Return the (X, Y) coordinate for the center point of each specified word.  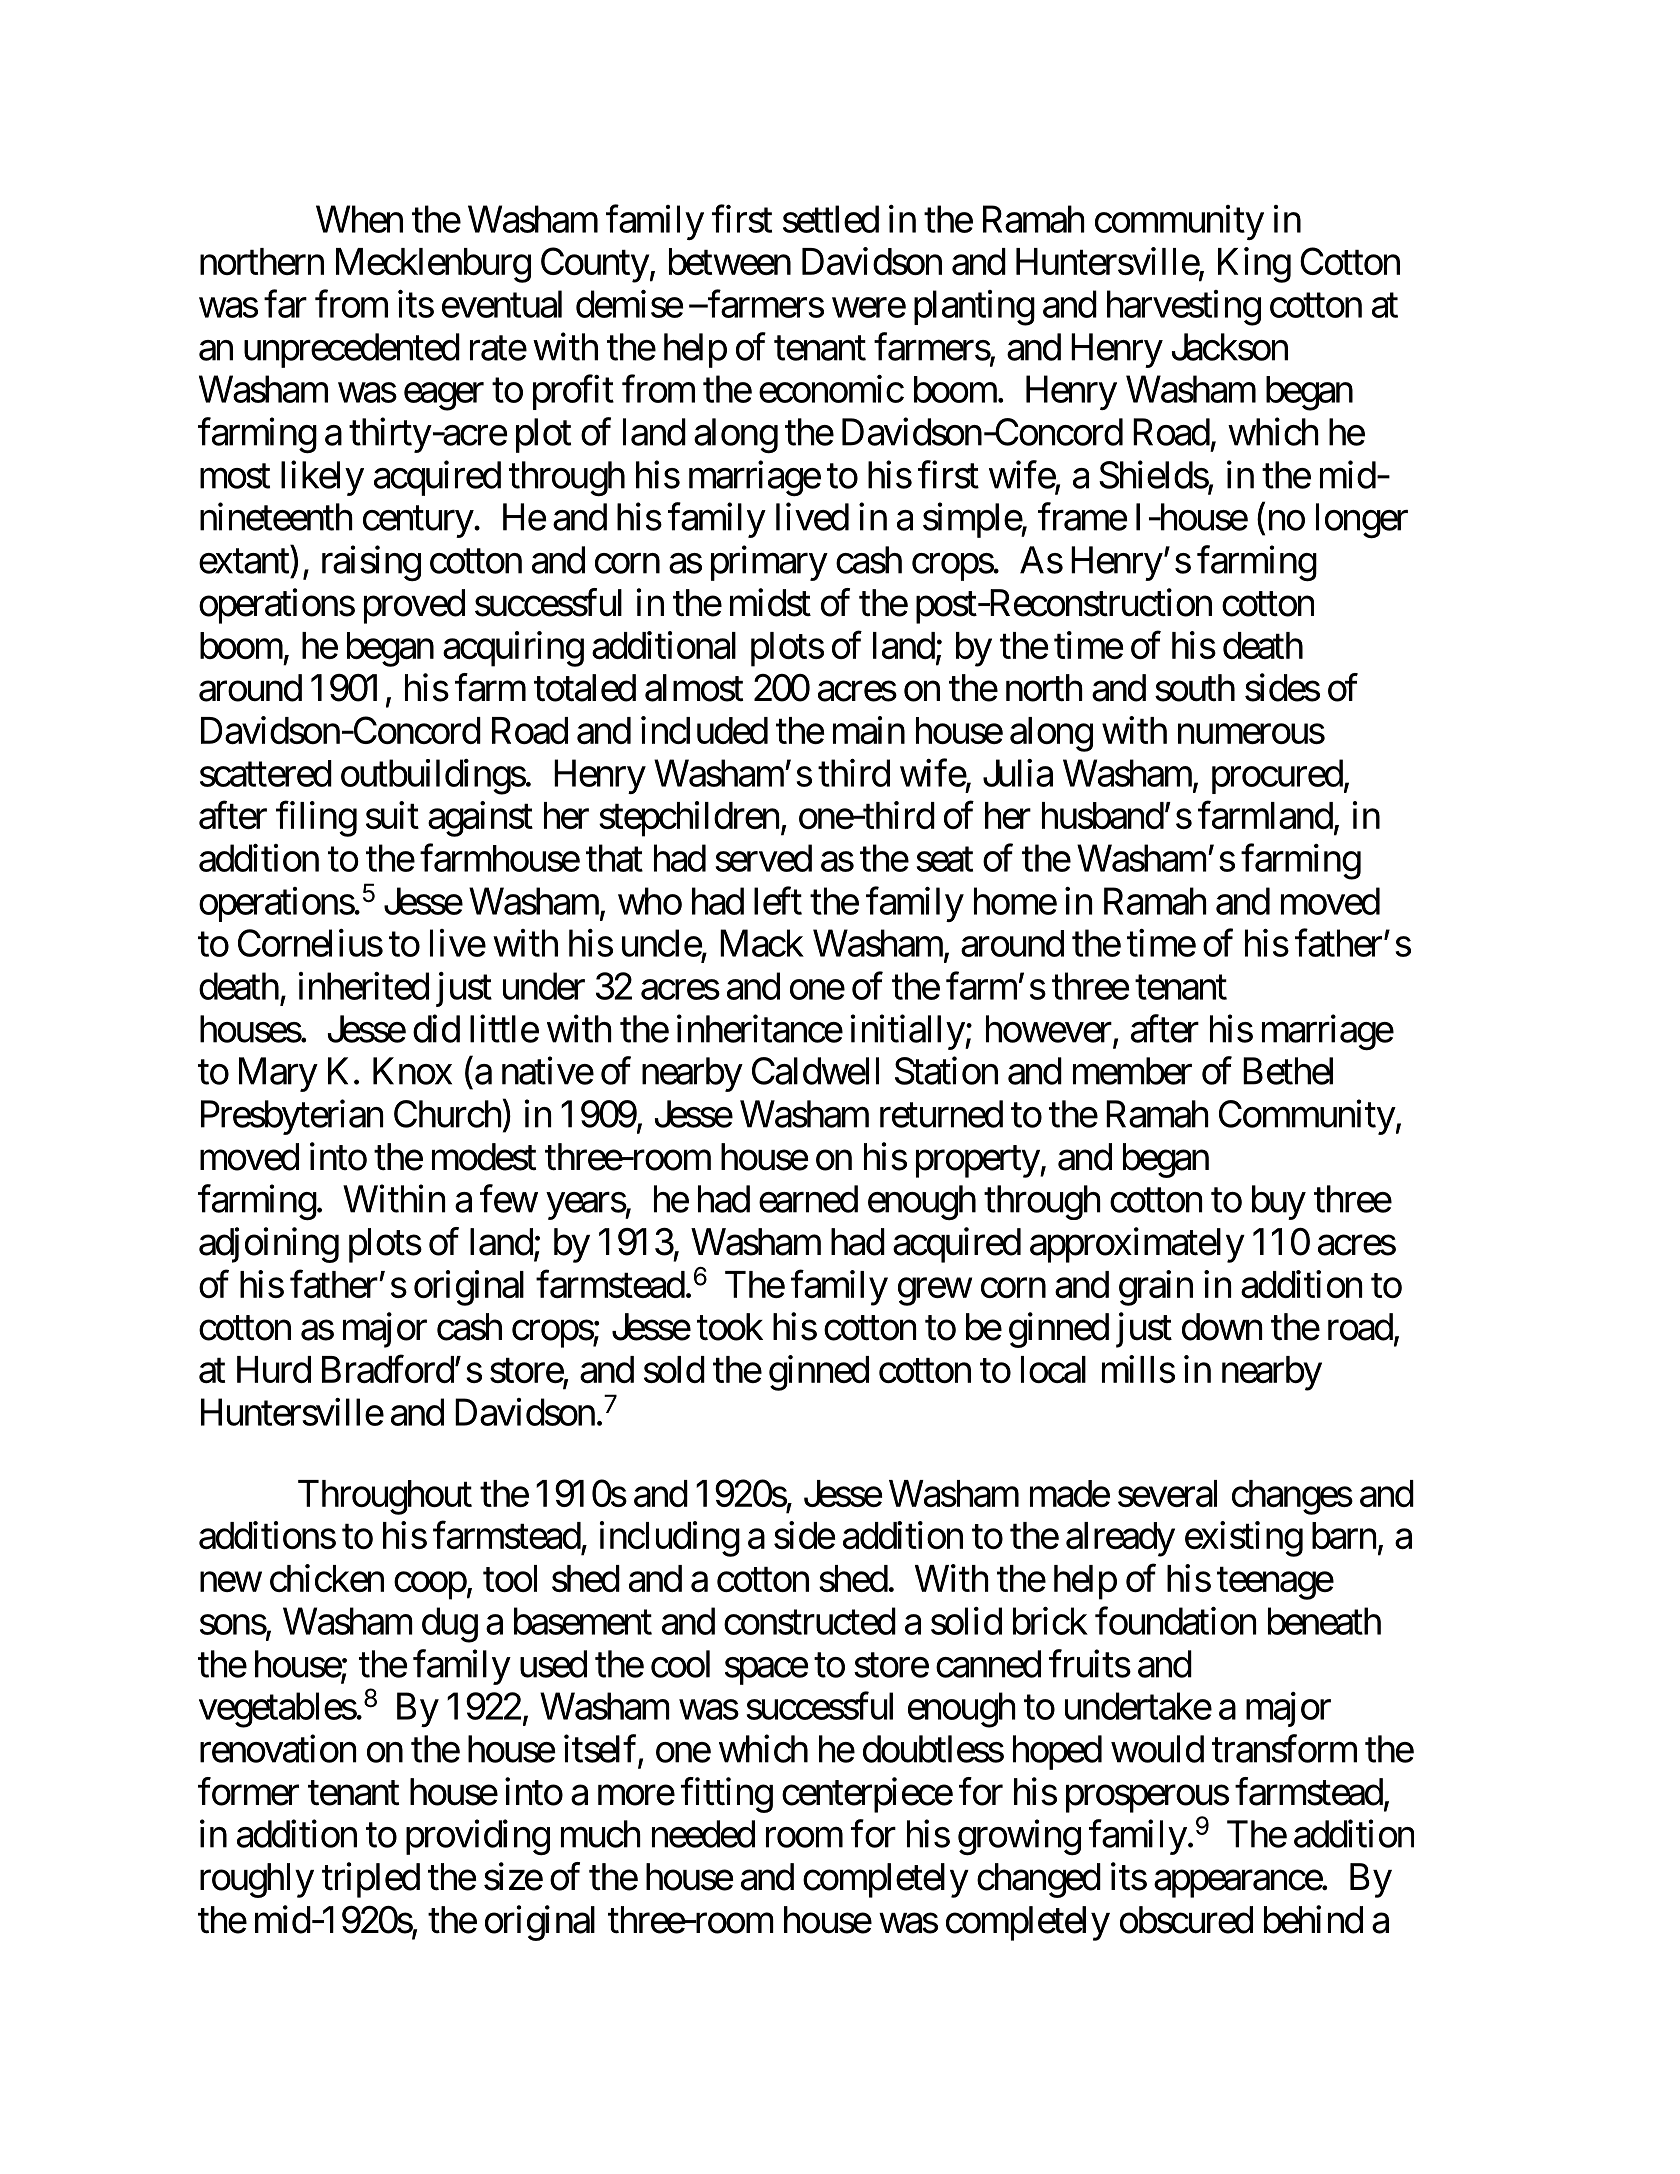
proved (414, 606)
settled (831, 219)
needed (703, 1834)
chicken (327, 1578)
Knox (412, 1071)
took (730, 1327)
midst (770, 602)
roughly (257, 1880)
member (1132, 1071)
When (359, 219)
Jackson (1229, 347)
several (1167, 1493)
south (1195, 688)
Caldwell (815, 1071)
